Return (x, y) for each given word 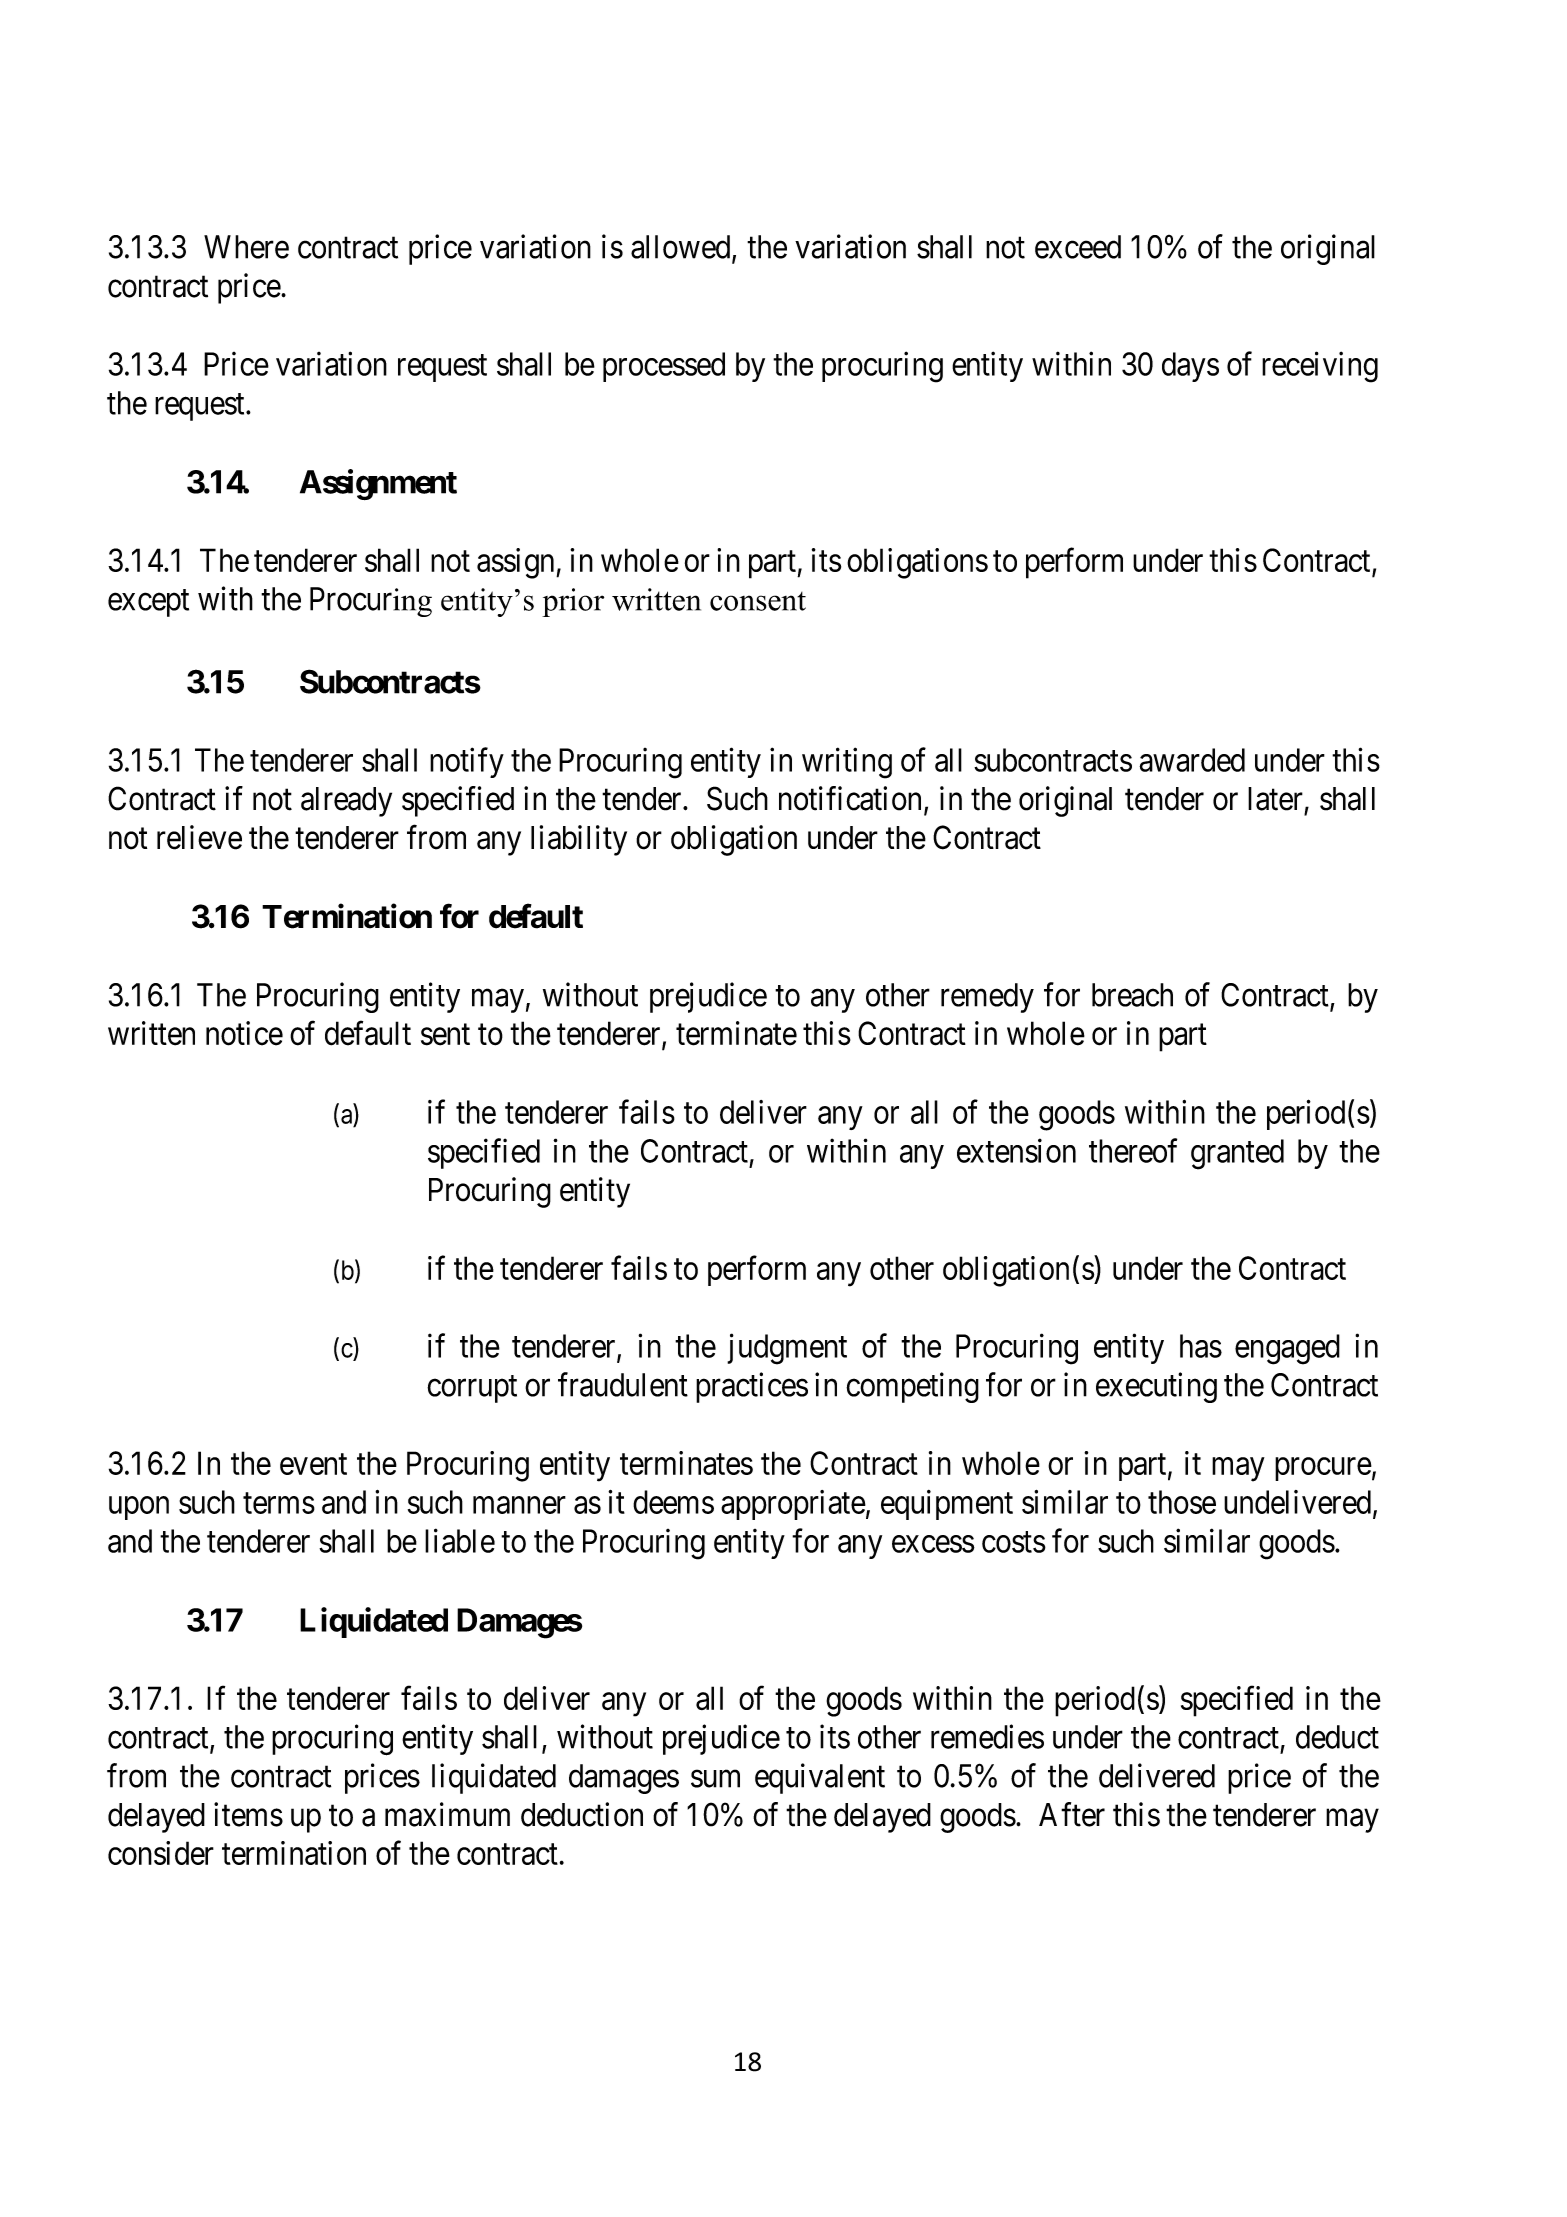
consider (161, 1853)
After (1072, 1814)
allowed (682, 248)
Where (246, 247)
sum (715, 1779)
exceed (1078, 247)
